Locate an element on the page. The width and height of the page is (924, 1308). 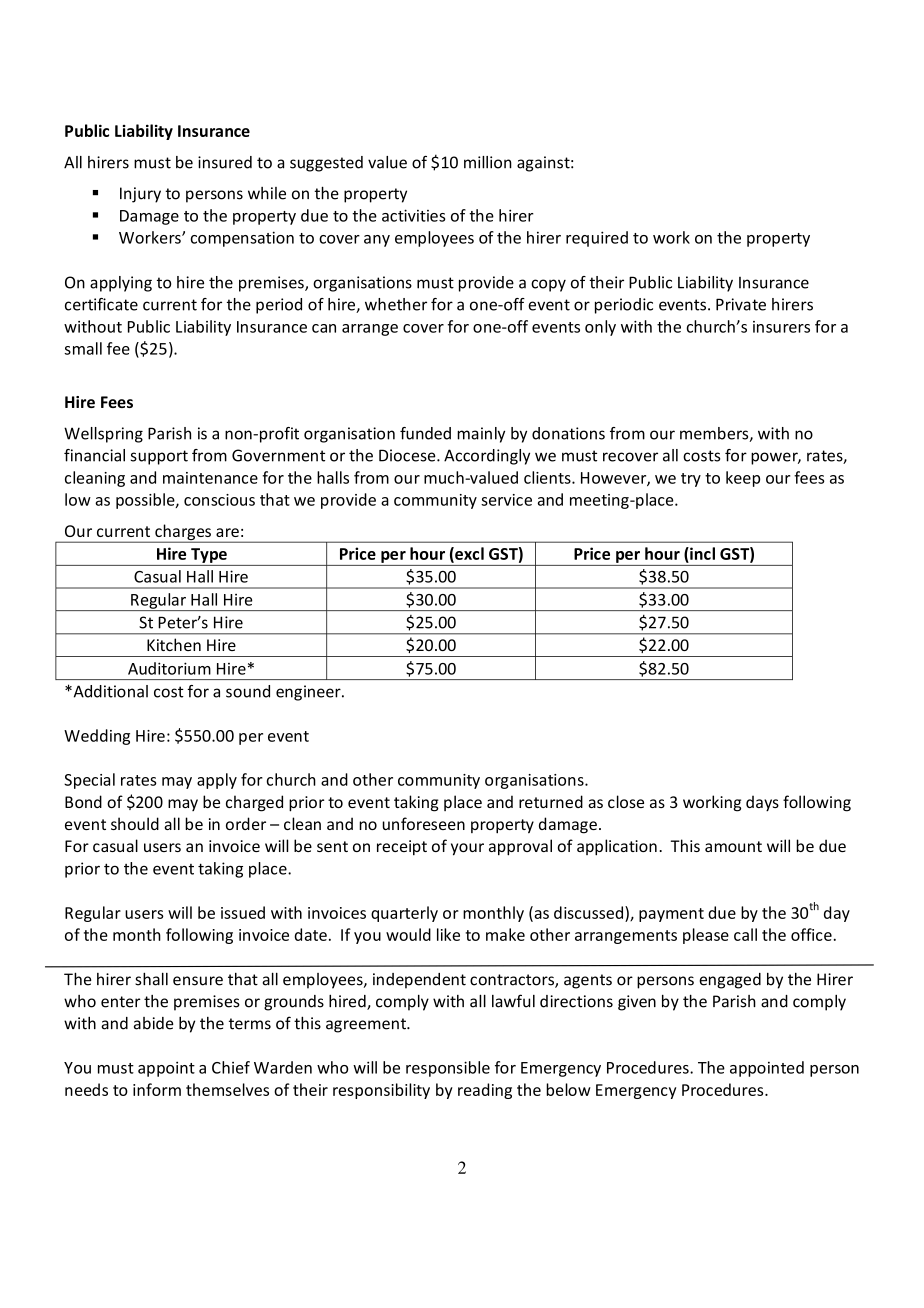
incl is located at coordinates (701, 553).
